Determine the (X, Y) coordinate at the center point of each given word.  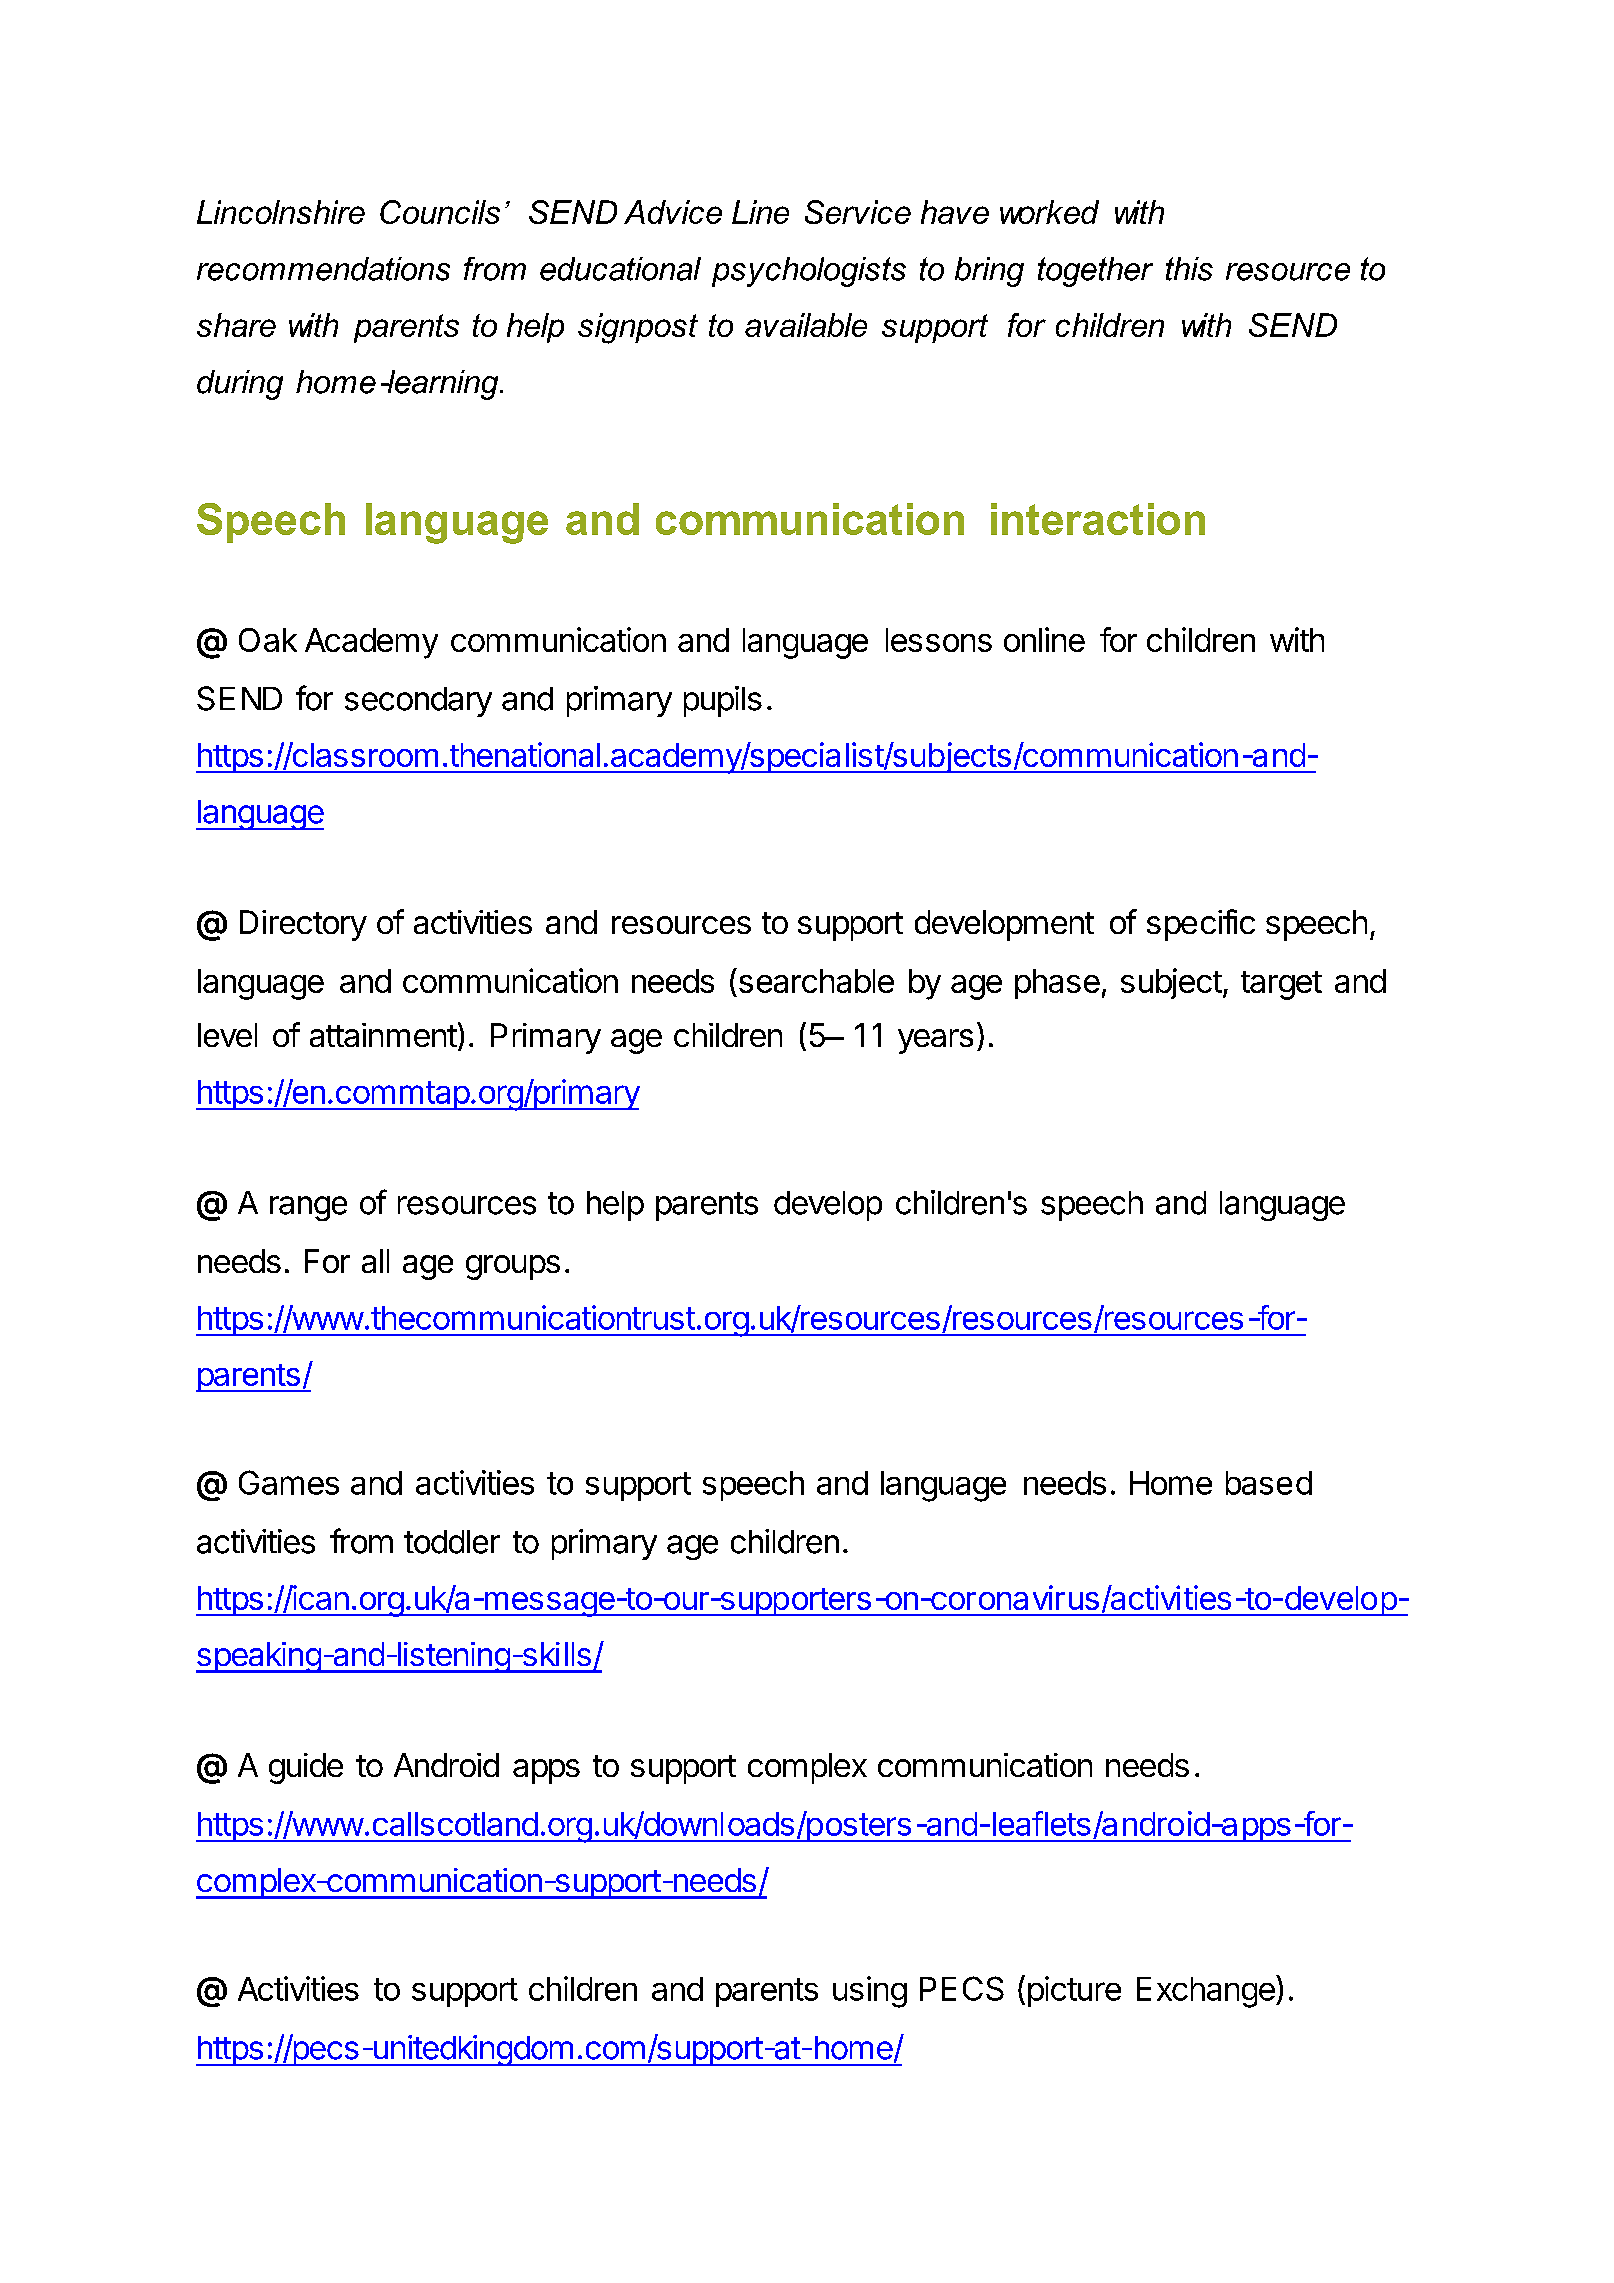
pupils (723, 701)
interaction (1098, 519)
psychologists (809, 272)
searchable (815, 980)
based (1269, 1483)
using (870, 1992)
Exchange (1207, 1991)
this (1189, 269)
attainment (383, 1035)
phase (1057, 984)
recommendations (323, 269)
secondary (418, 702)
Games (289, 1482)
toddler (452, 1542)
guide (306, 1768)
